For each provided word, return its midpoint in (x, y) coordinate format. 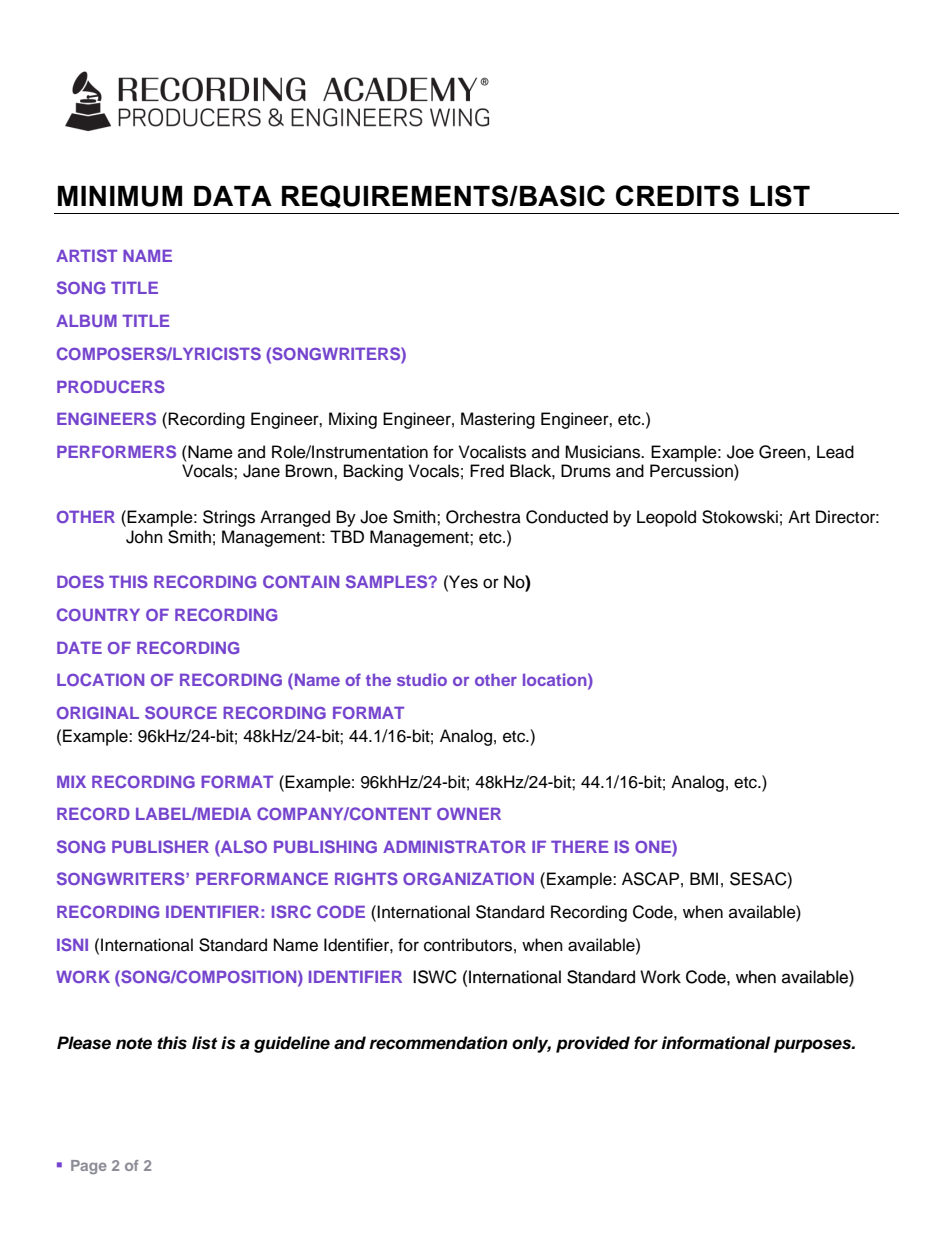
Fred (487, 471)
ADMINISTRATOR (454, 846)
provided (593, 1044)
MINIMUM (120, 196)
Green (783, 452)
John (144, 537)
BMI (704, 878)
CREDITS (677, 196)
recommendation (438, 1043)
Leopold (666, 518)
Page (89, 1167)
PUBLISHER (160, 846)
